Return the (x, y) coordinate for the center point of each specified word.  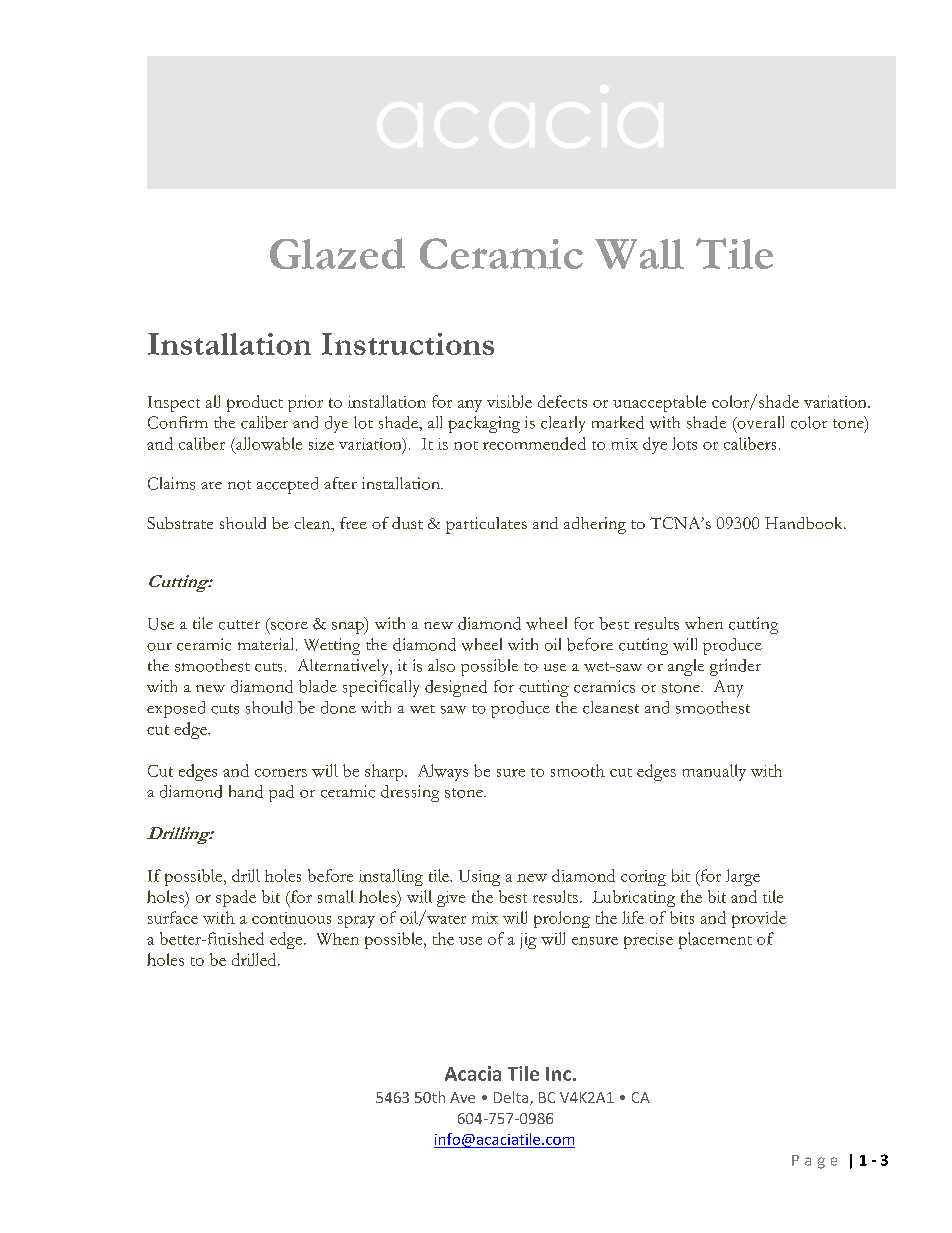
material (267, 644)
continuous (291, 918)
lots (684, 443)
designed (456, 688)
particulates (486, 525)
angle (686, 667)
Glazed (337, 253)
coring (643, 878)
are (211, 485)
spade (236, 898)
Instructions (408, 344)
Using (479, 878)
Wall (639, 254)
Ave (462, 1097)
